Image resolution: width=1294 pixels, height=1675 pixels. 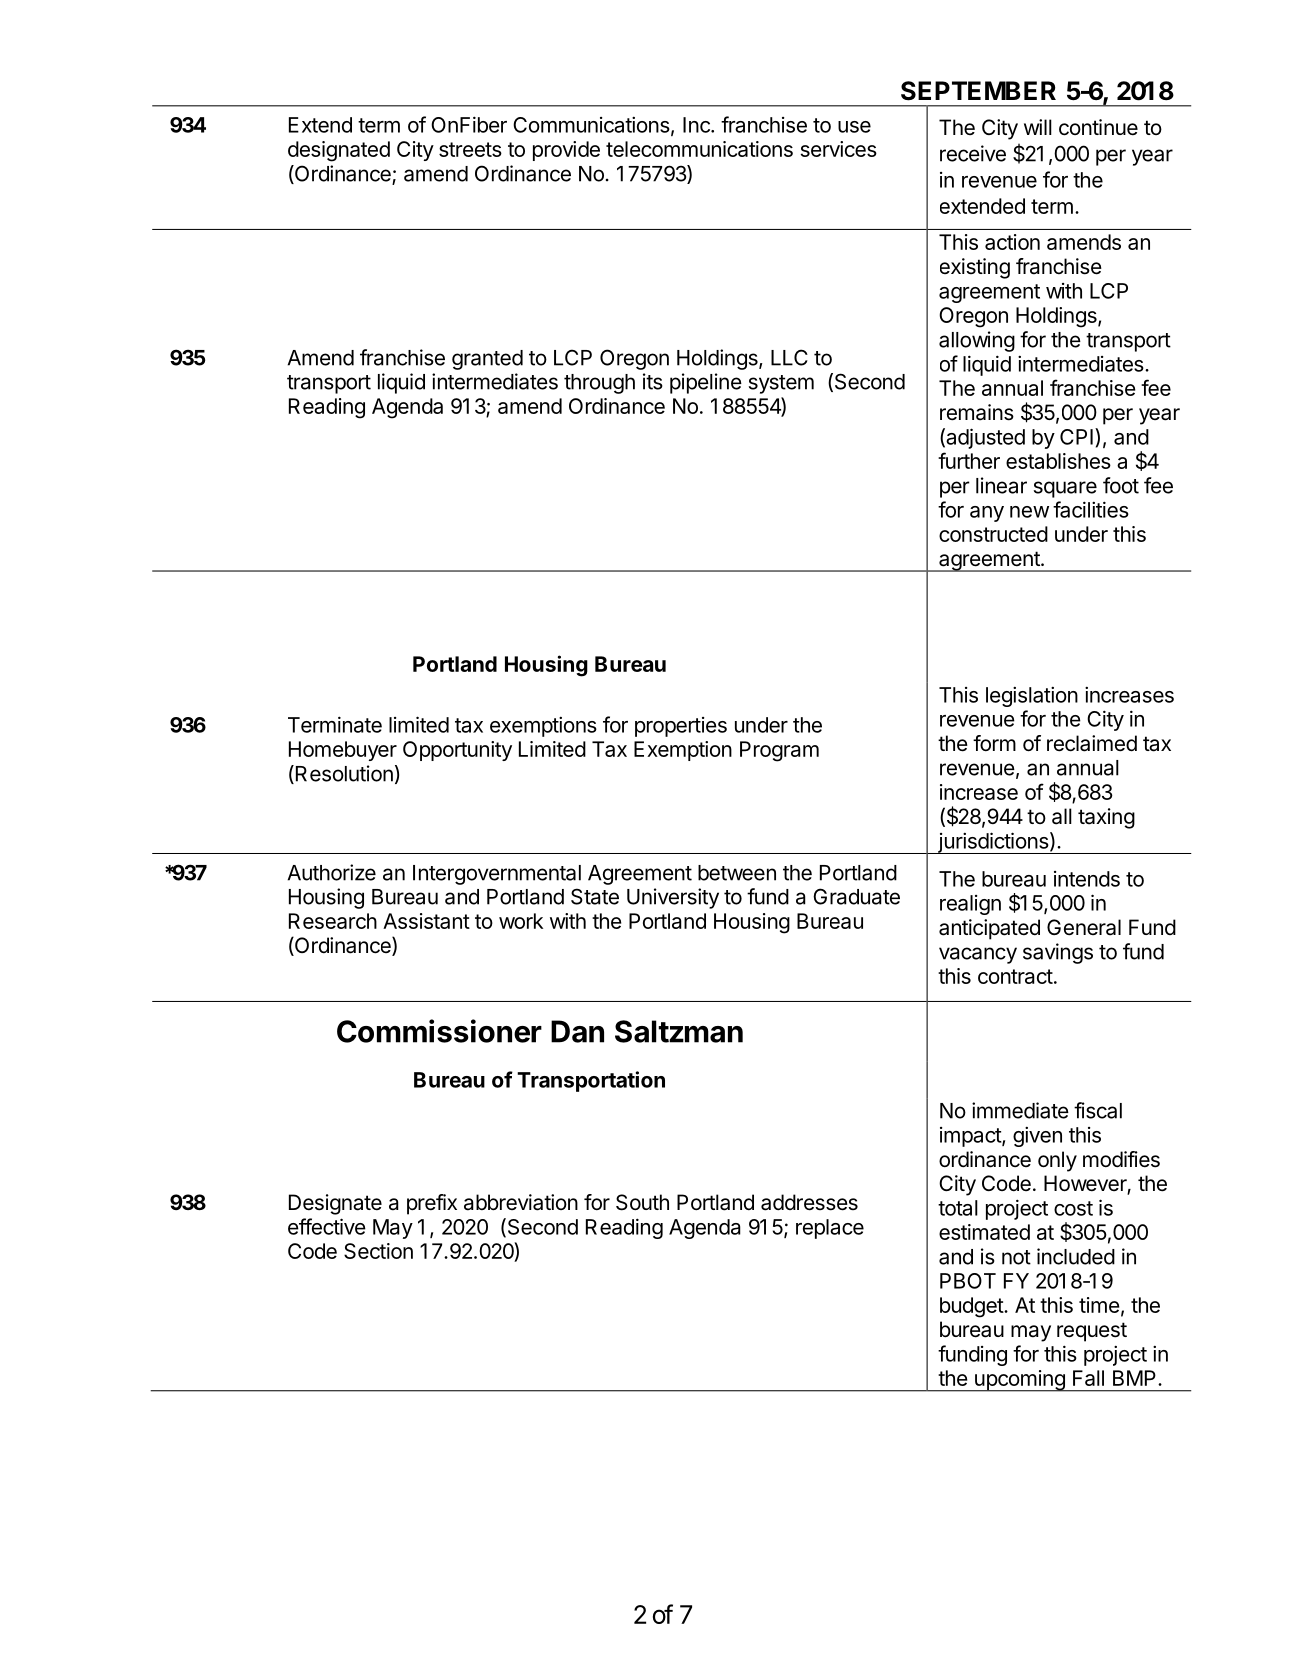 I want to click on services, so click(x=839, y=149).
